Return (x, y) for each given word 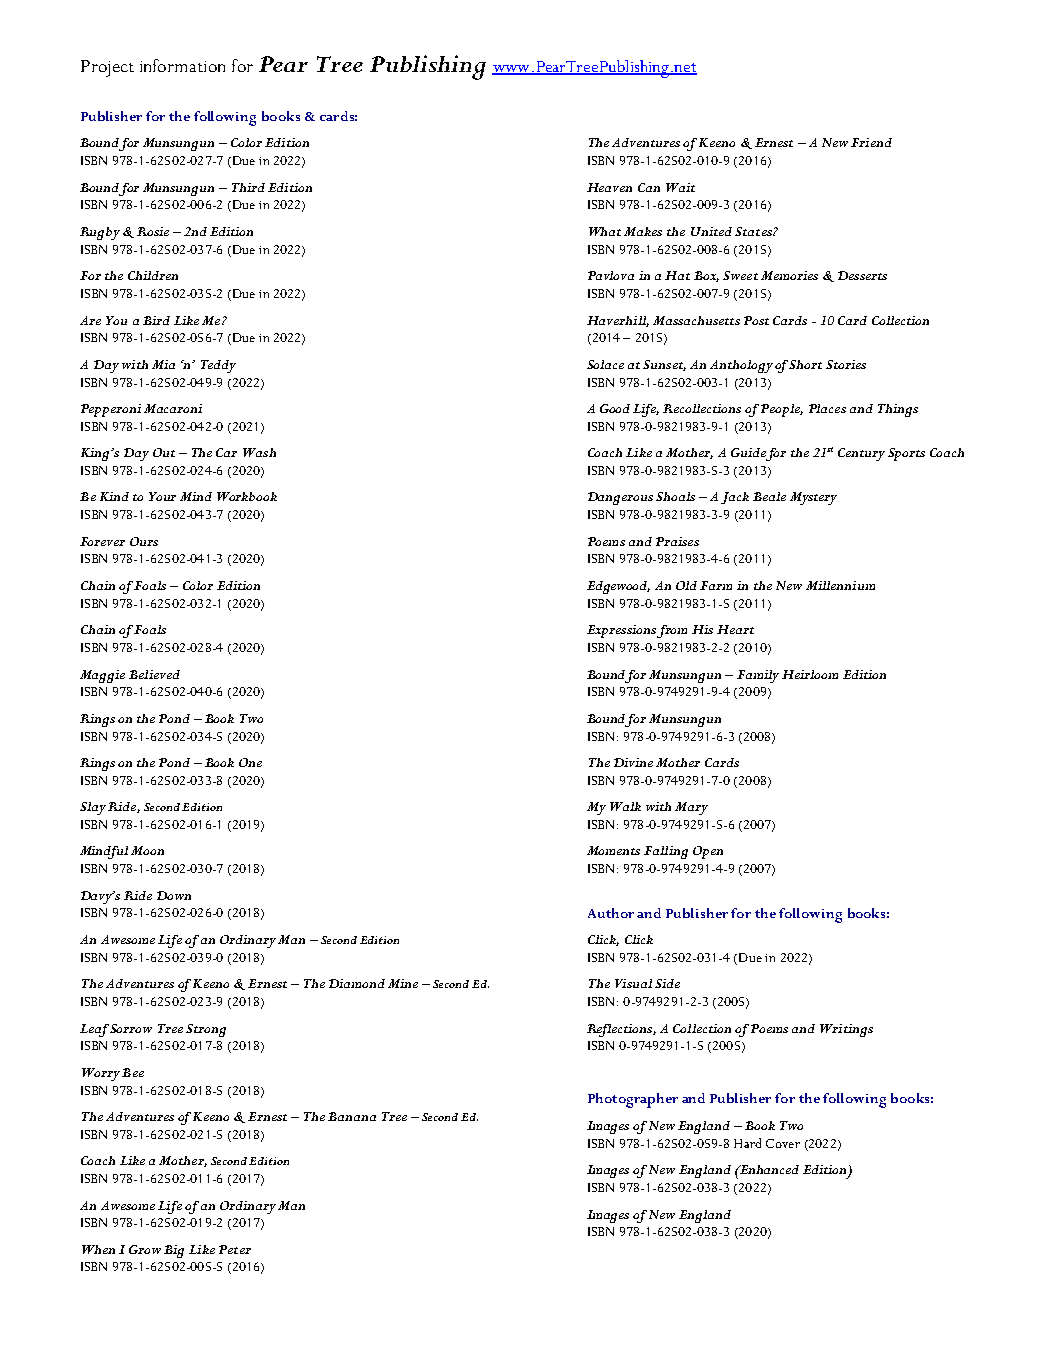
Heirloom (810, 674)
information (182, 65)
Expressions (622, 631)
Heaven (609, 187)
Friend (871, 142)
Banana (352, 1116)
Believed (154, 674)
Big (174, 1251)
